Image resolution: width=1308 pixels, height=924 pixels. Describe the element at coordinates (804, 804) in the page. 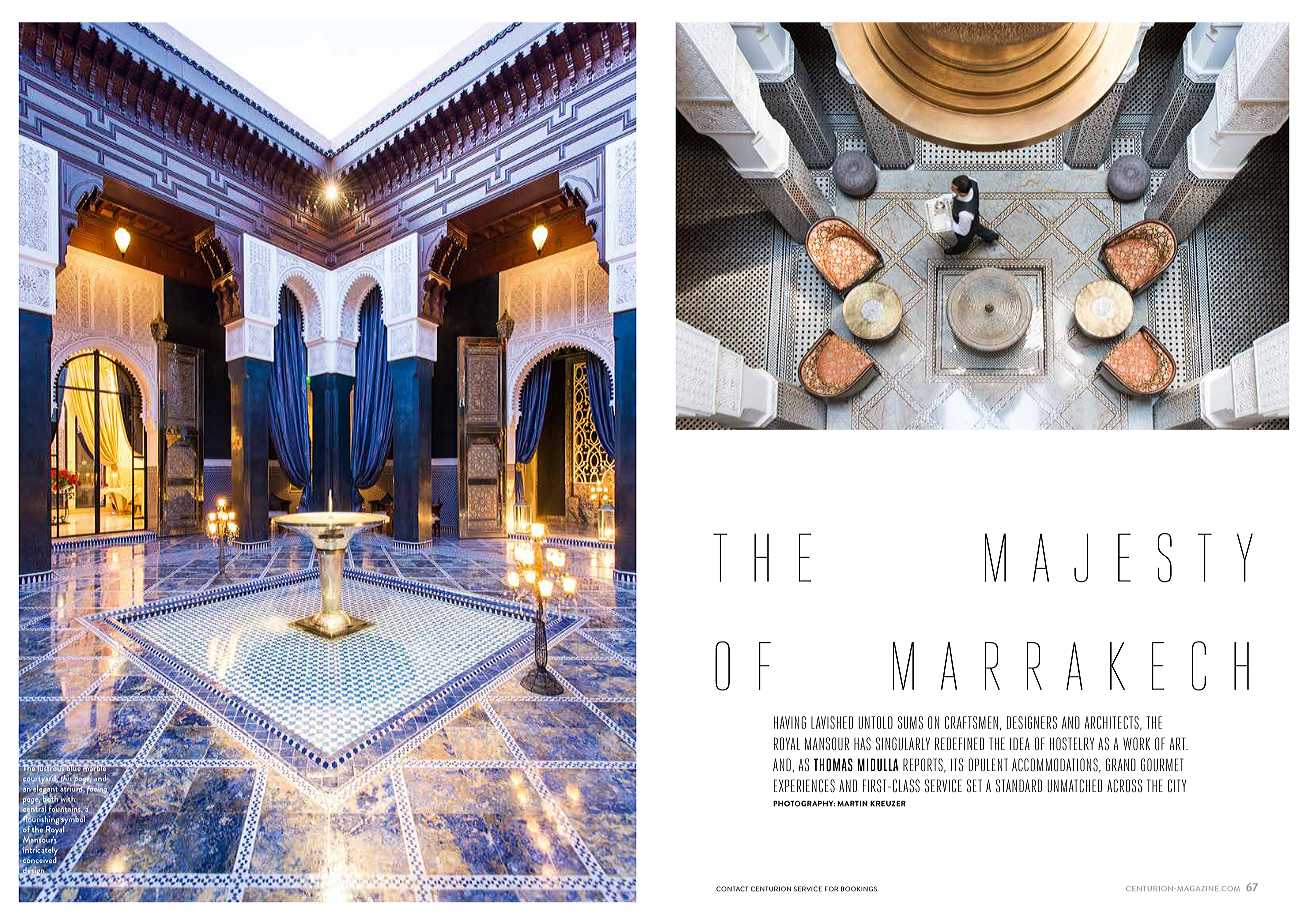

I see `PHOTOGRAPHY` at that location.
